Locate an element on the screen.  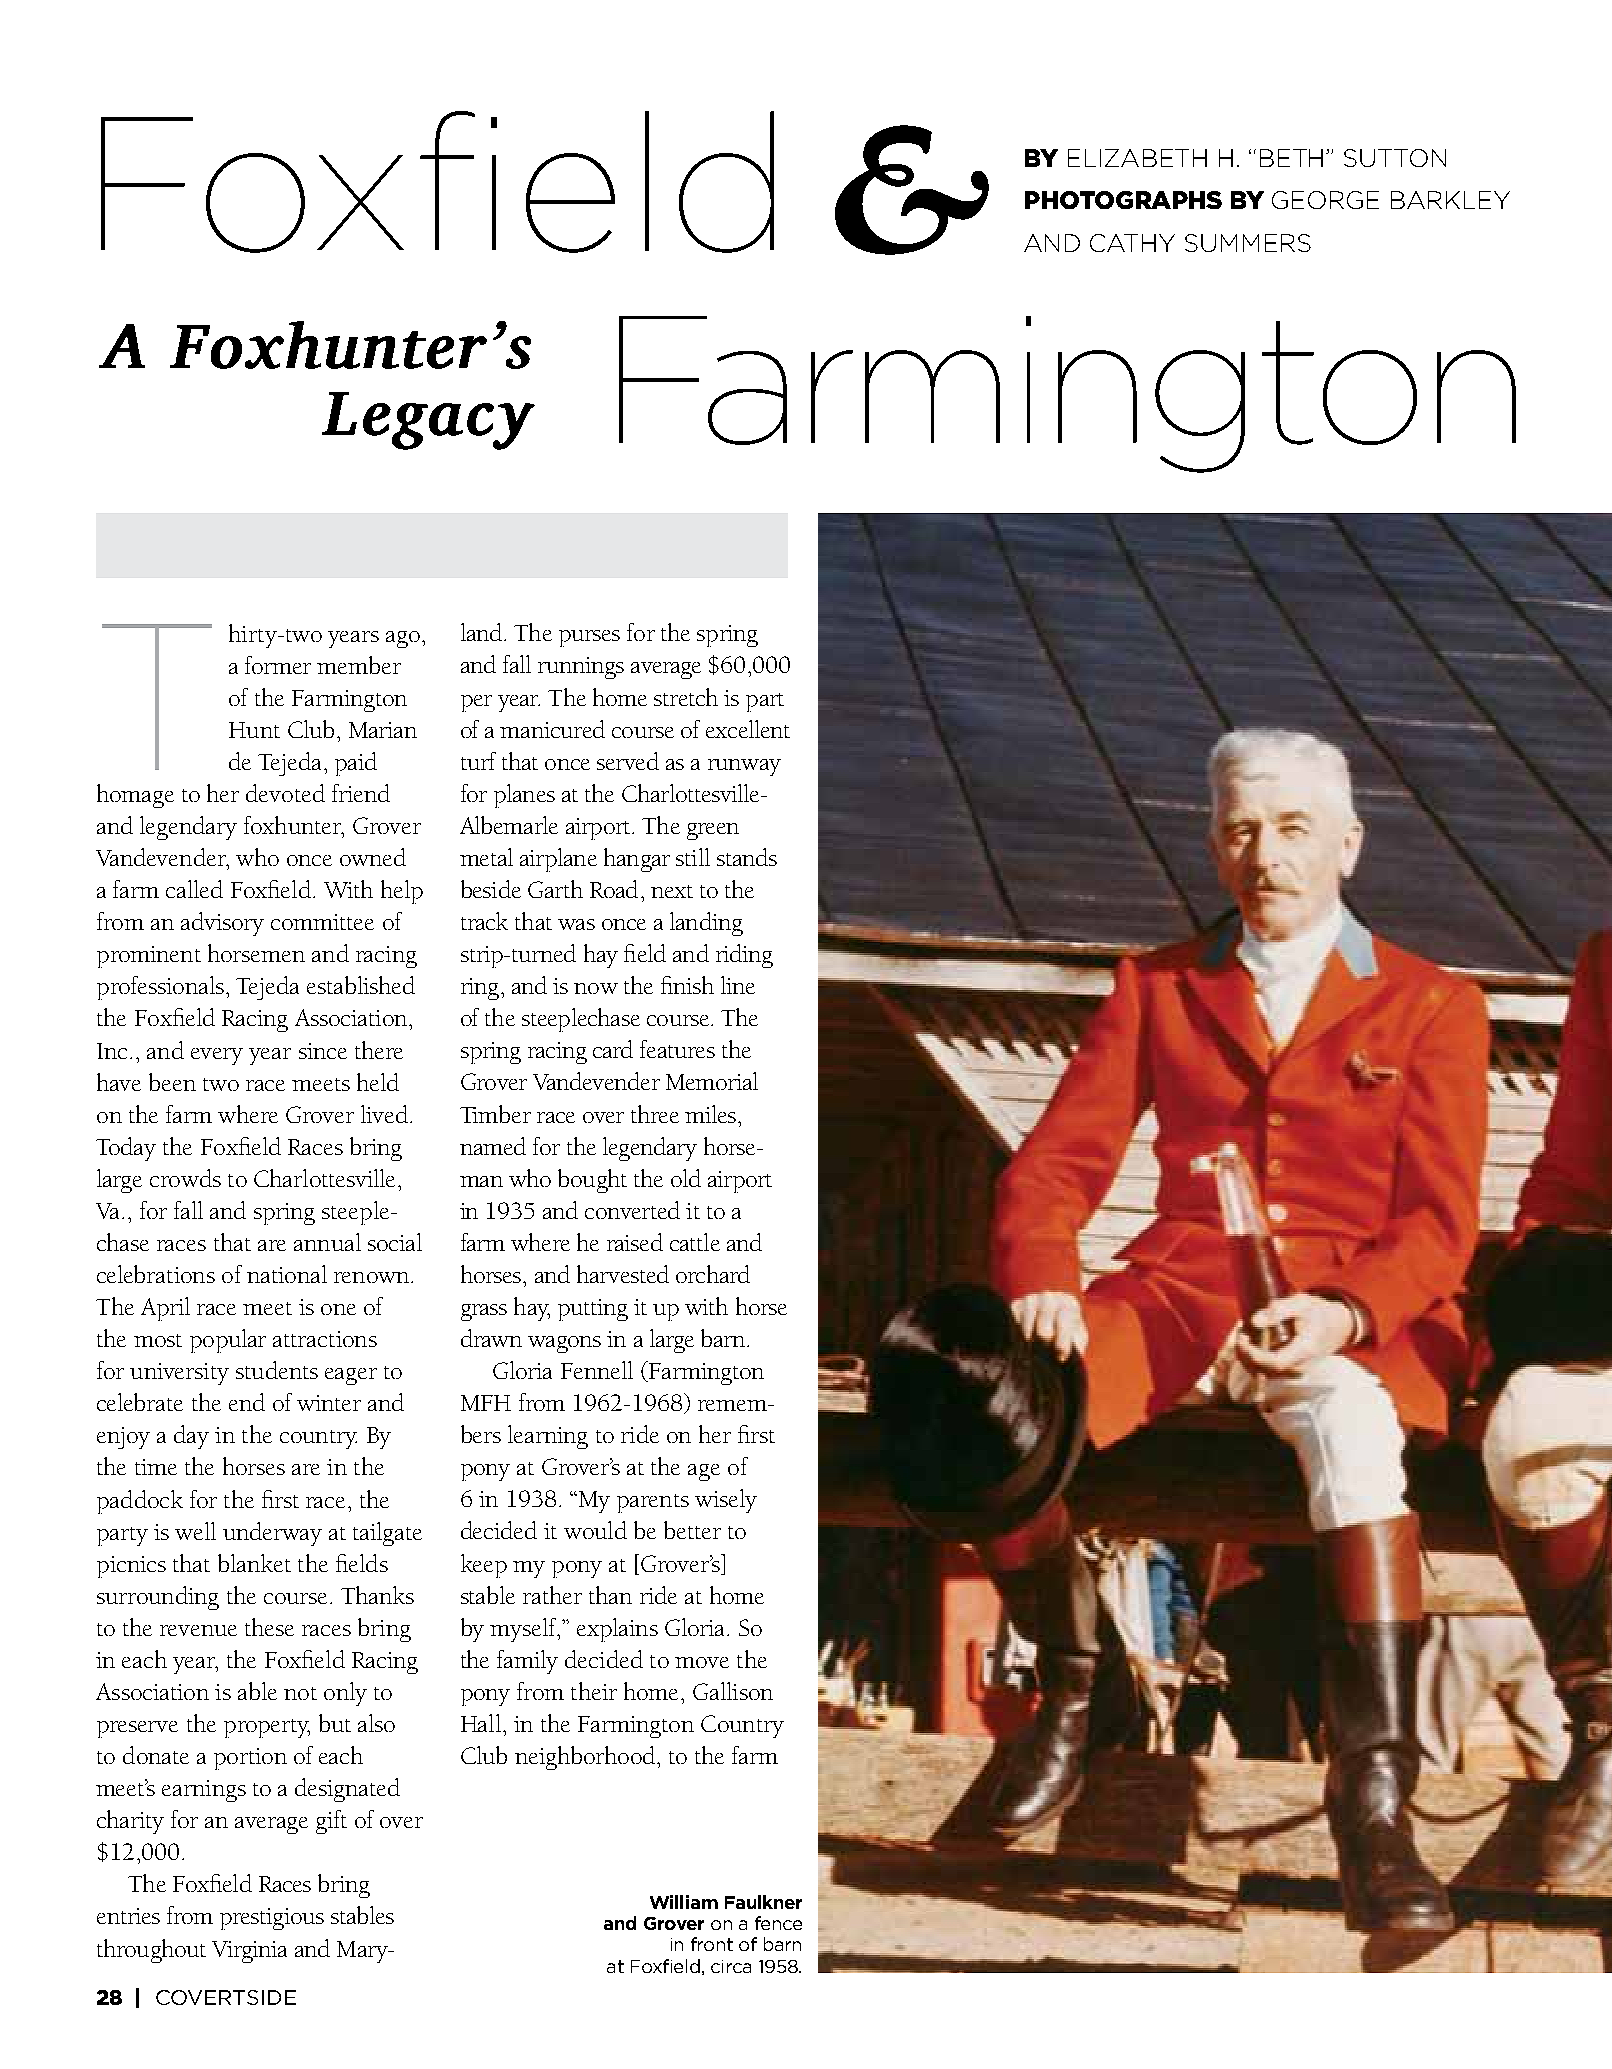
PHOTOGRAPHS is located at coordinates (1123, 200).
